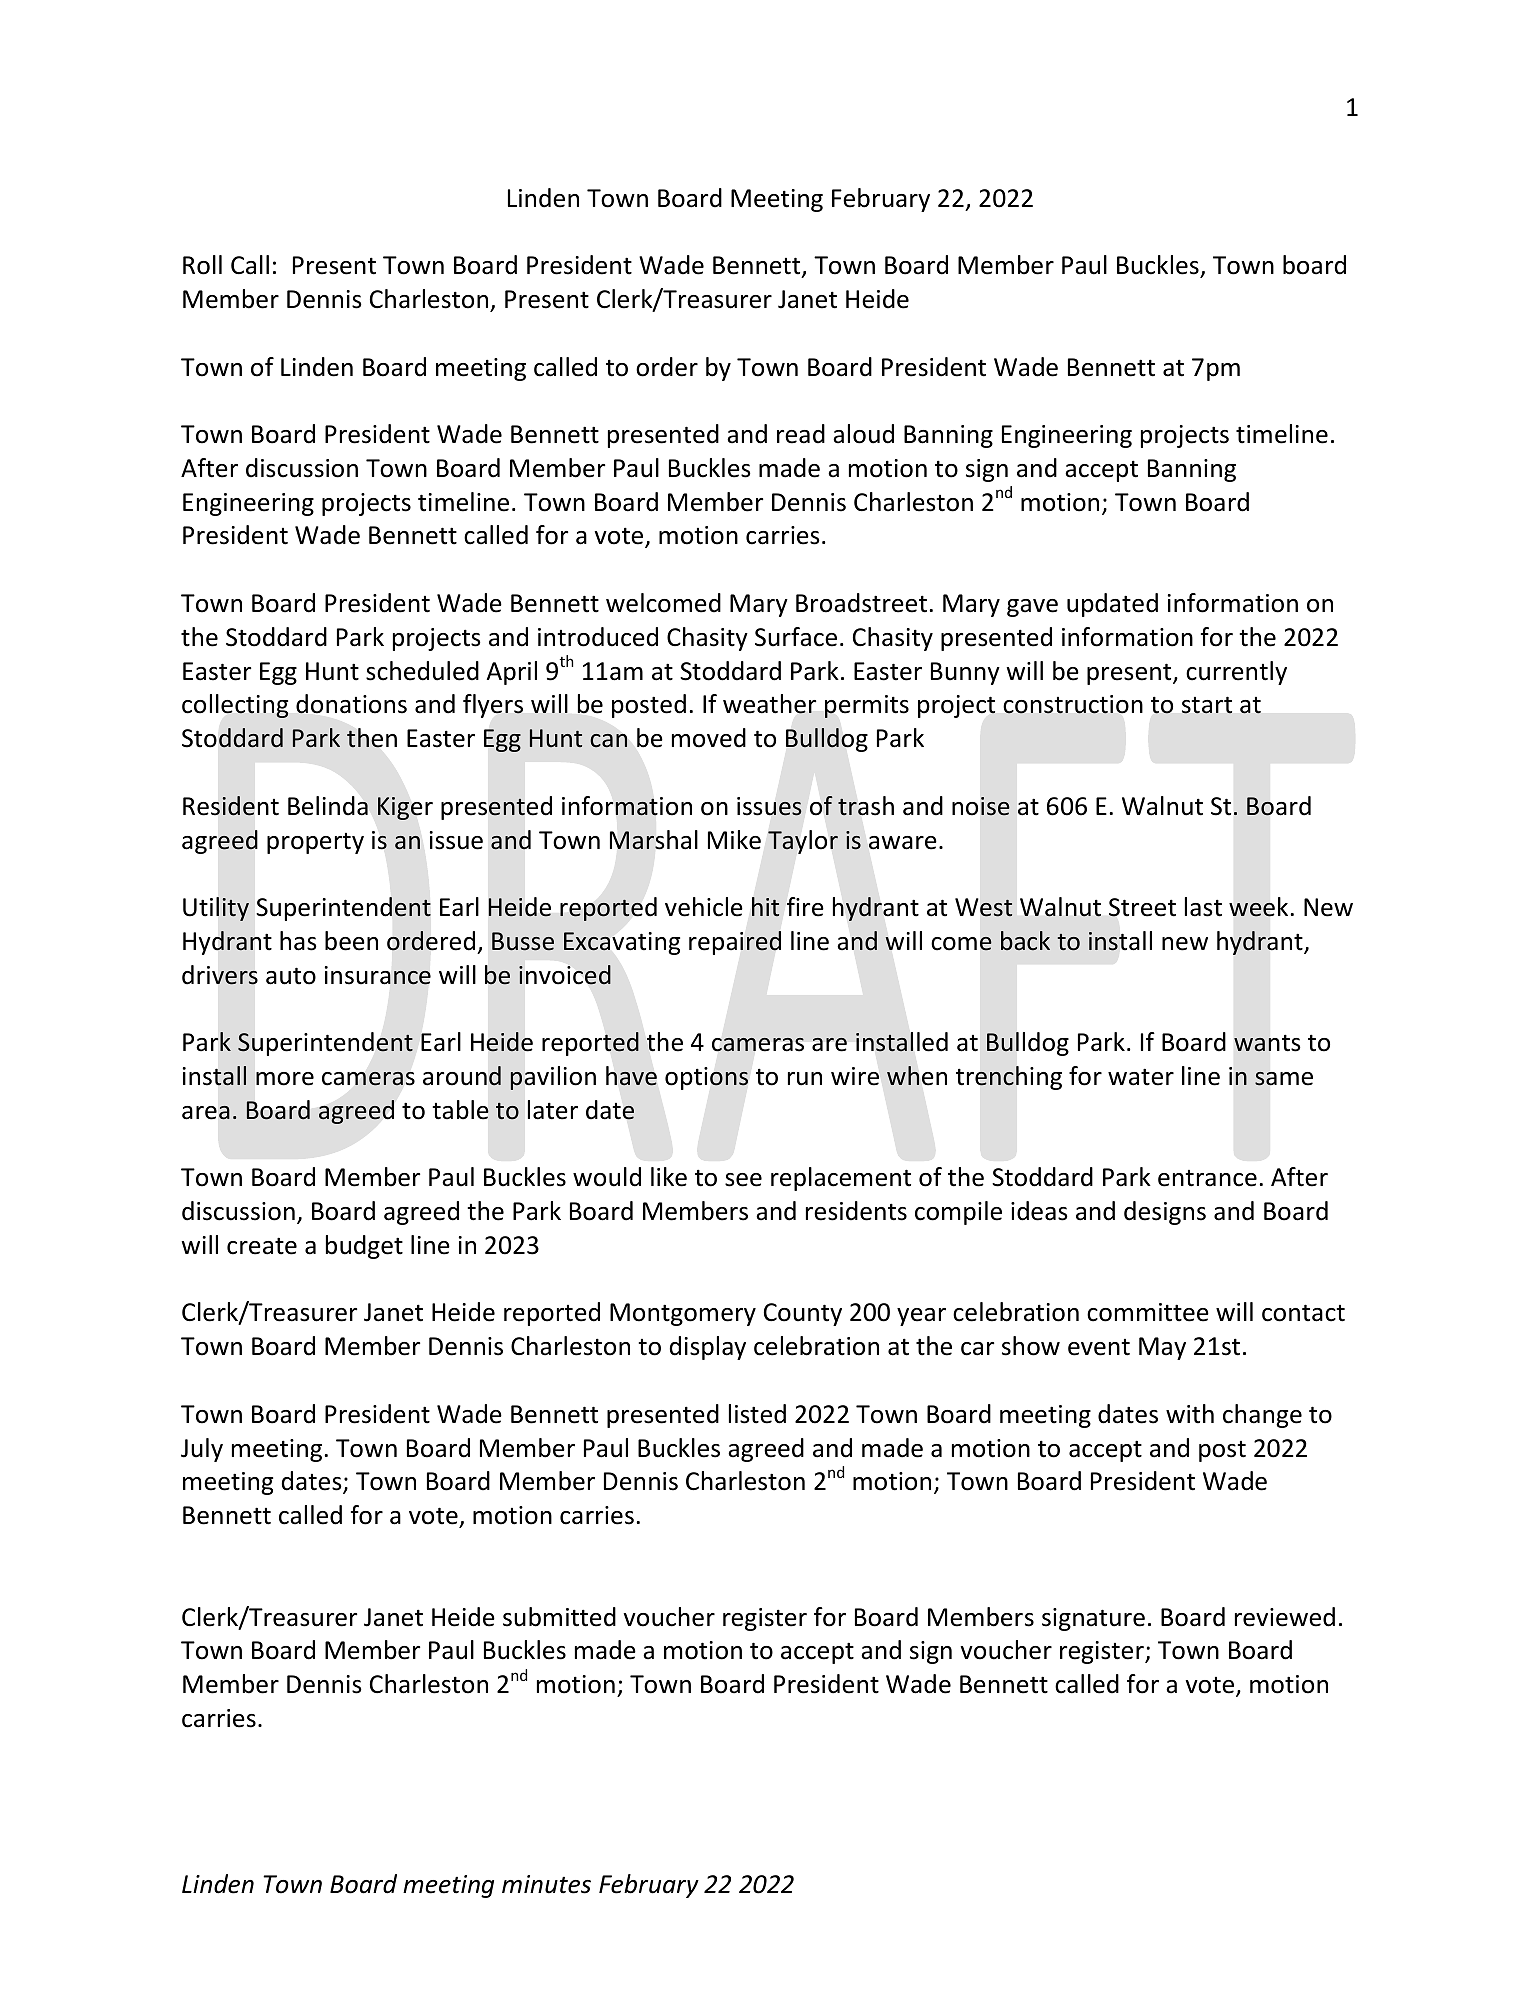  What do you see at coordinates (1162, 1348) in the screenshot?
I see `May` at bounding box center [1162, 1348].
